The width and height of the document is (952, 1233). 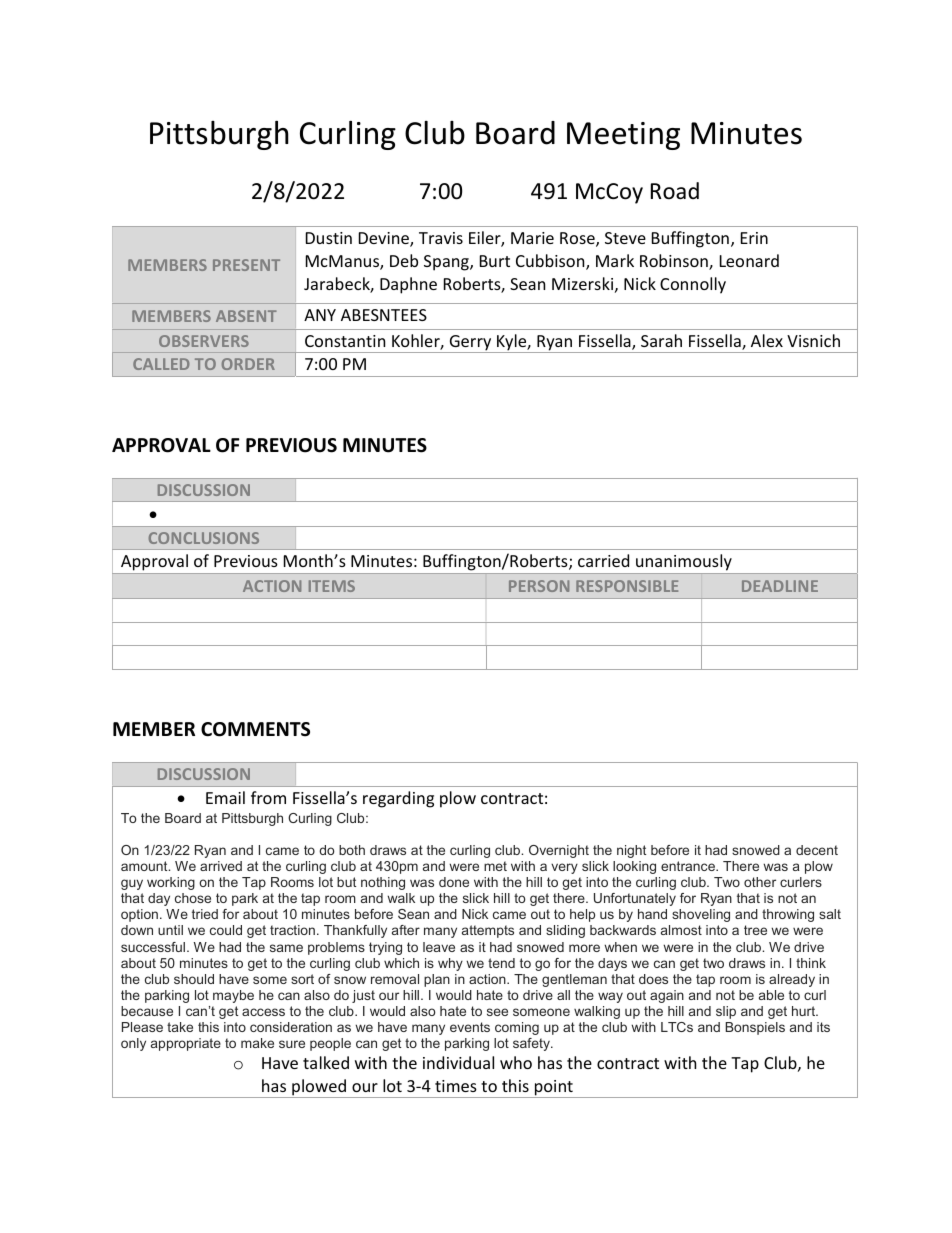 What do you see at coordinates (248, 364) in the document?
I see `ORDER` at bounding box center [248, 364].
